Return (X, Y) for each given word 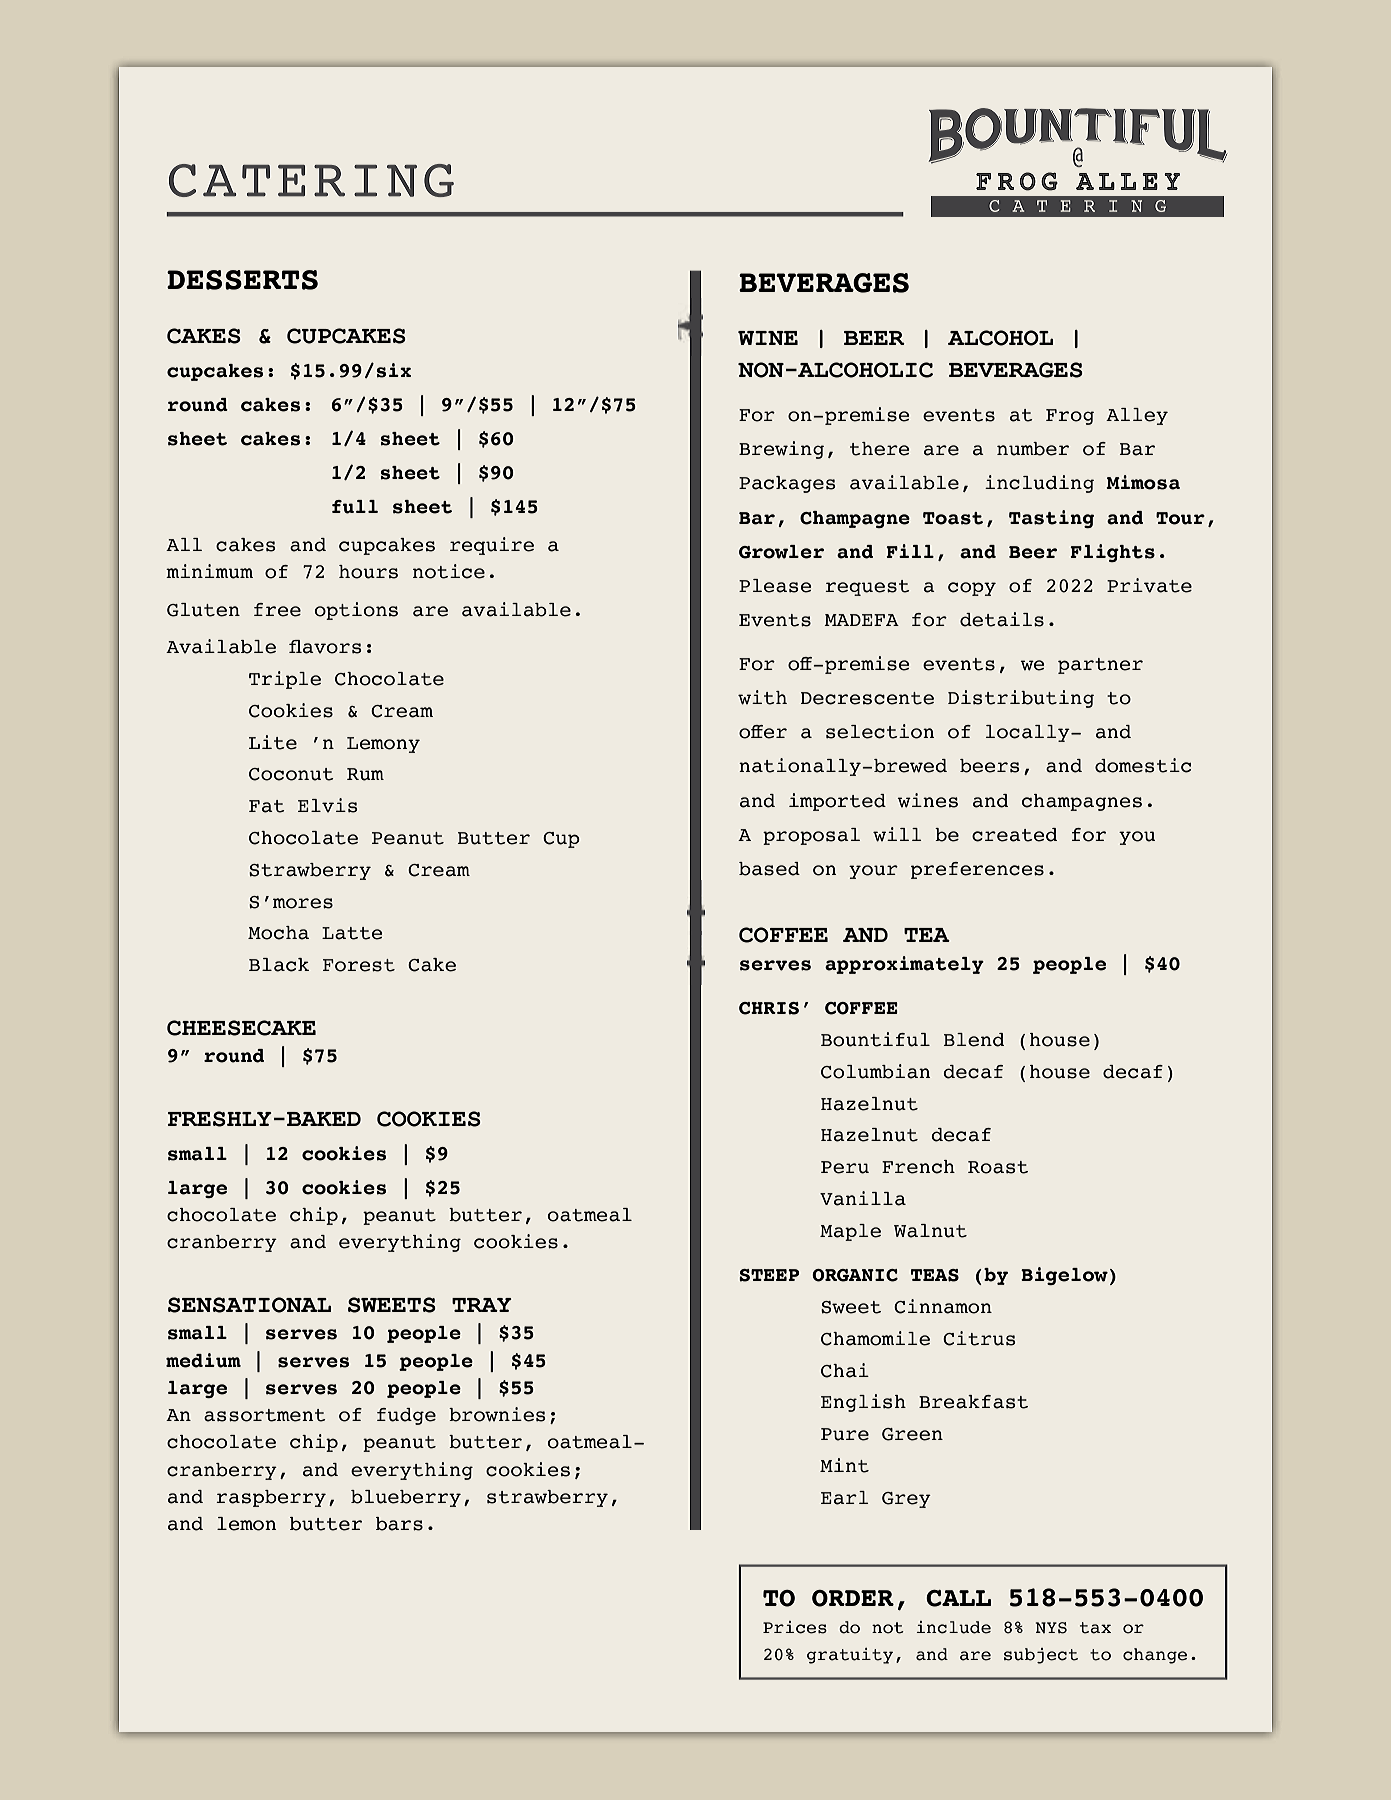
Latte (352, 933)
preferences (977, 870)
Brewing (781, 450)
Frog (1070, 417)
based (769, 869)
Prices (795, 1627)
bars (399, 1524)
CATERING (311, 180)
